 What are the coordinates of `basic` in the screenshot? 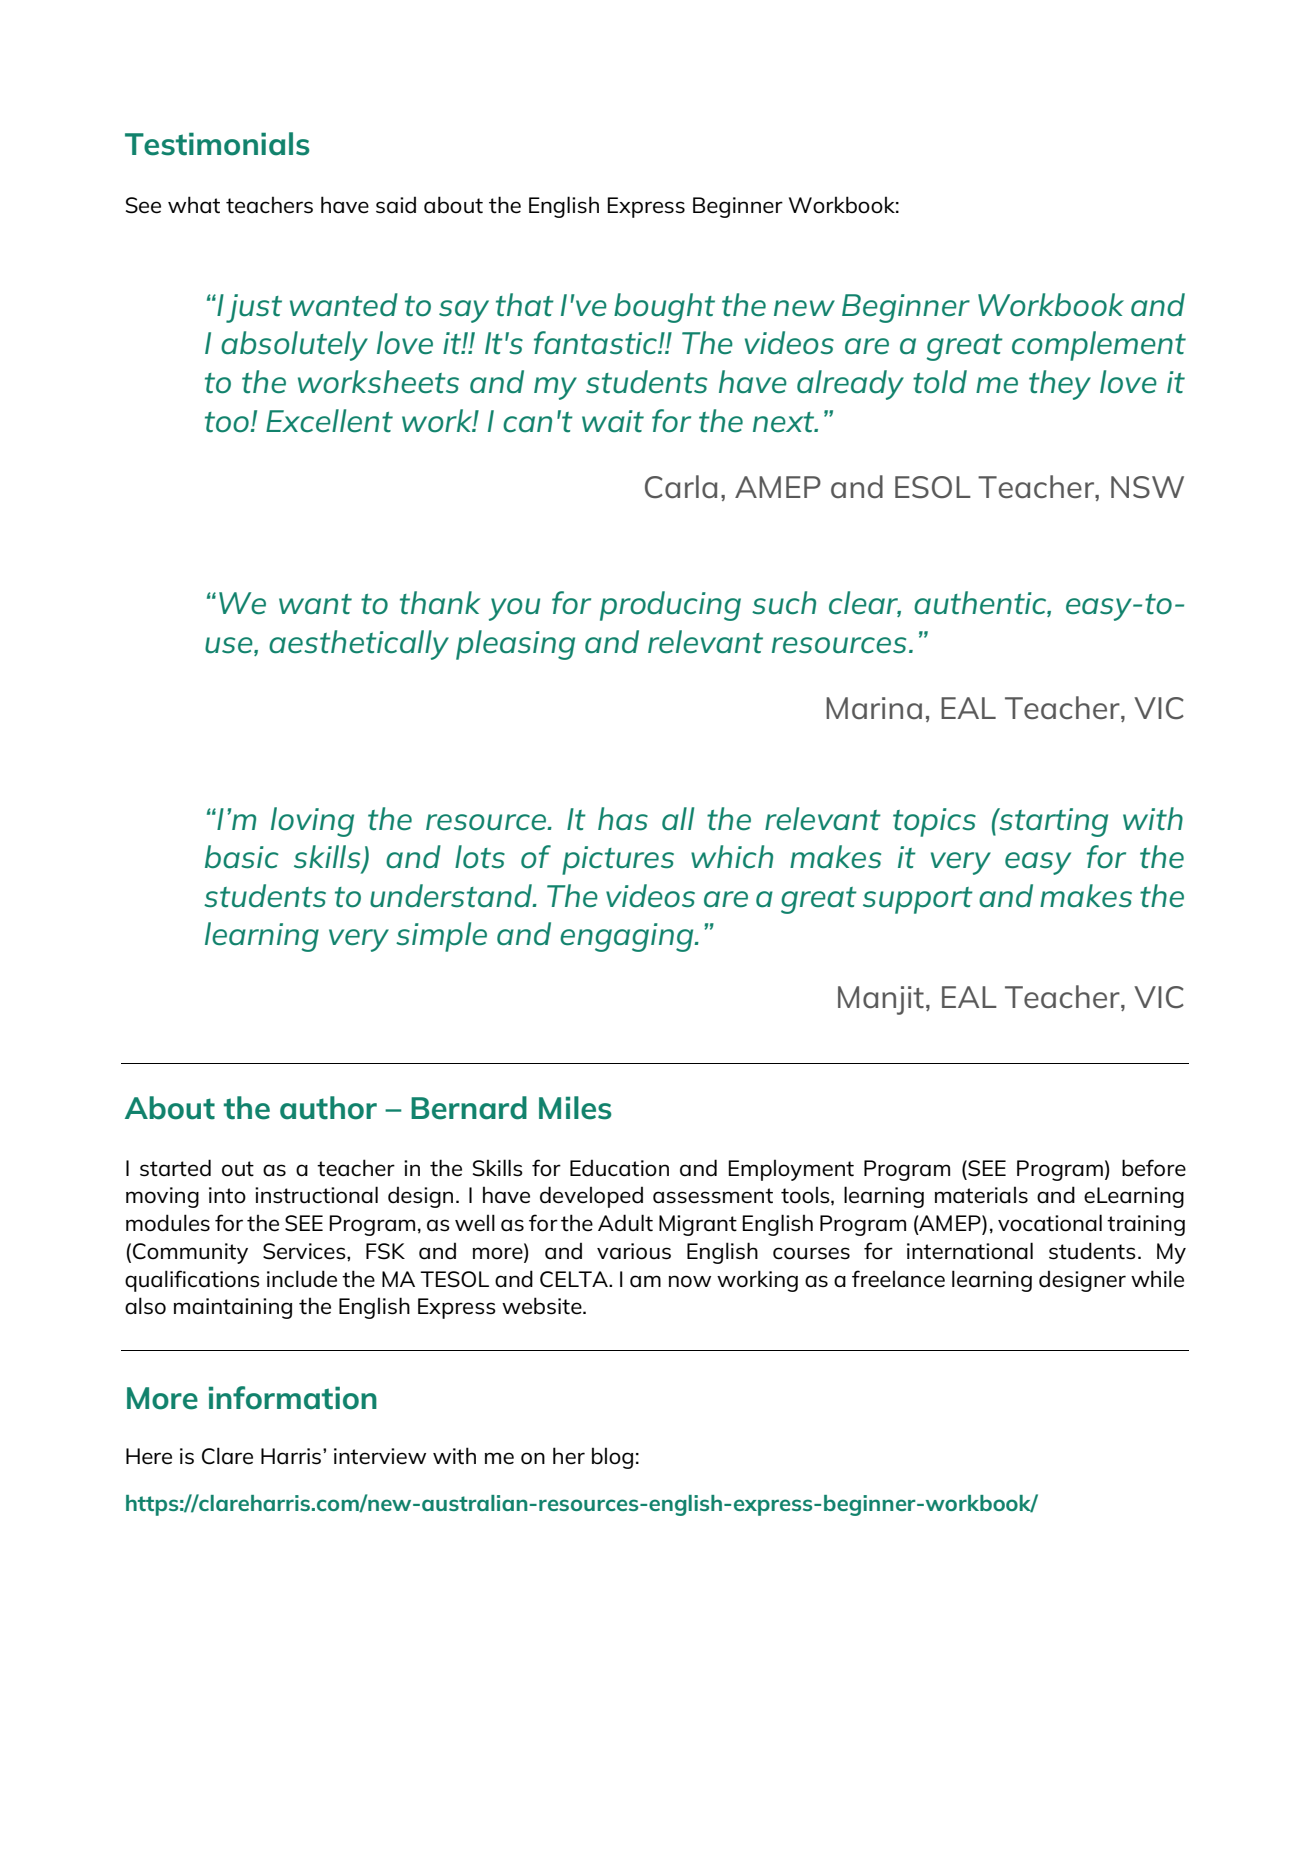 It's located at (242, 857).
